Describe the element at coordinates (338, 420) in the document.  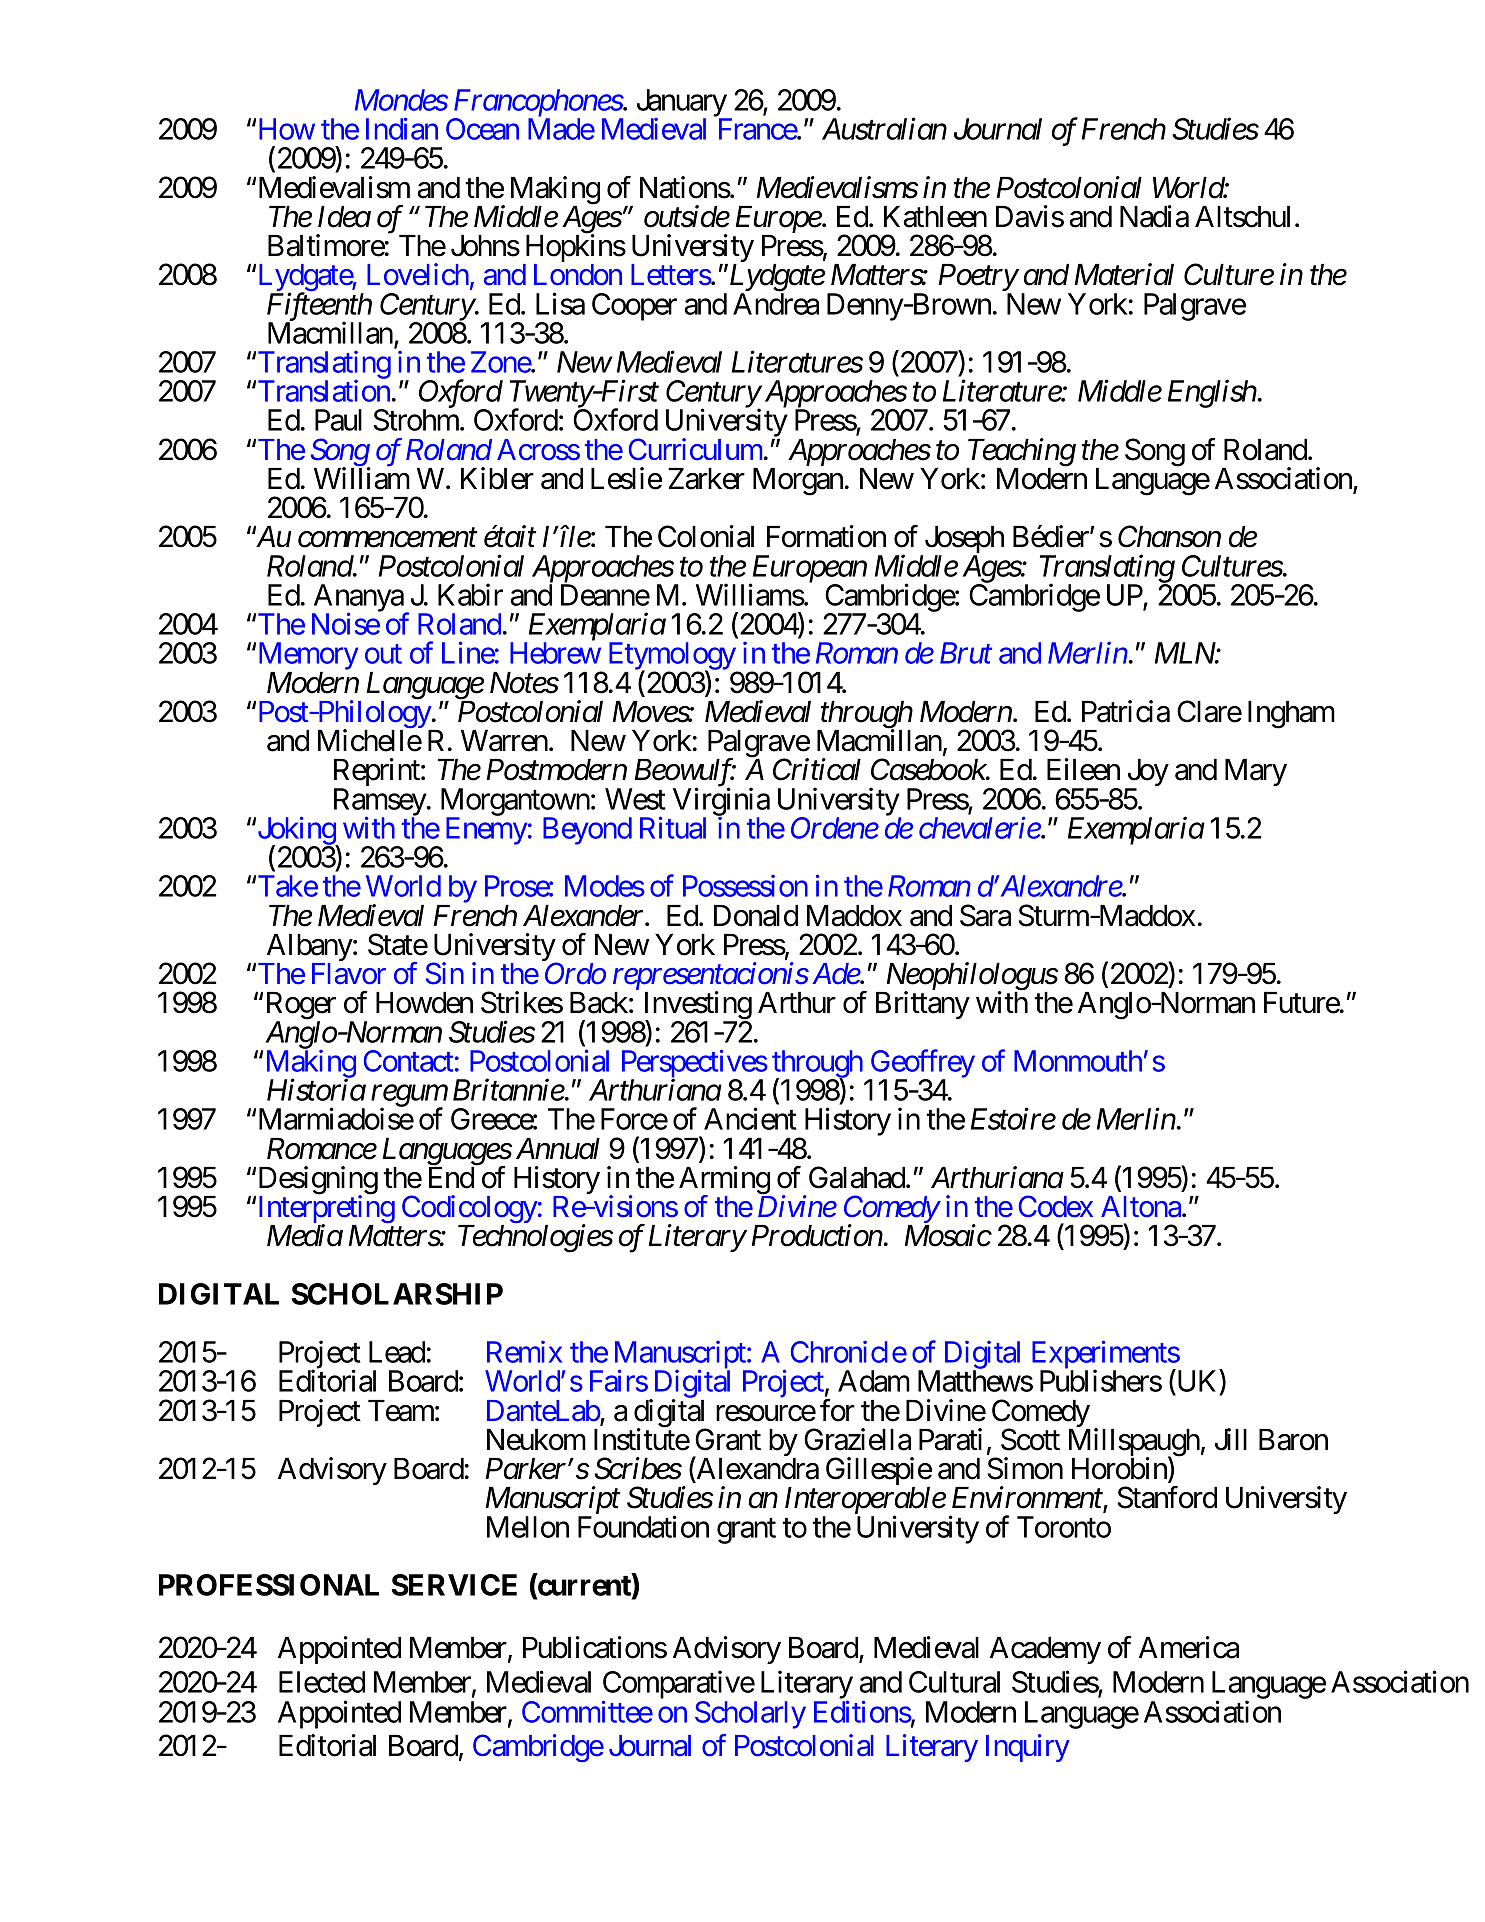
I see `Paul` at that location.
